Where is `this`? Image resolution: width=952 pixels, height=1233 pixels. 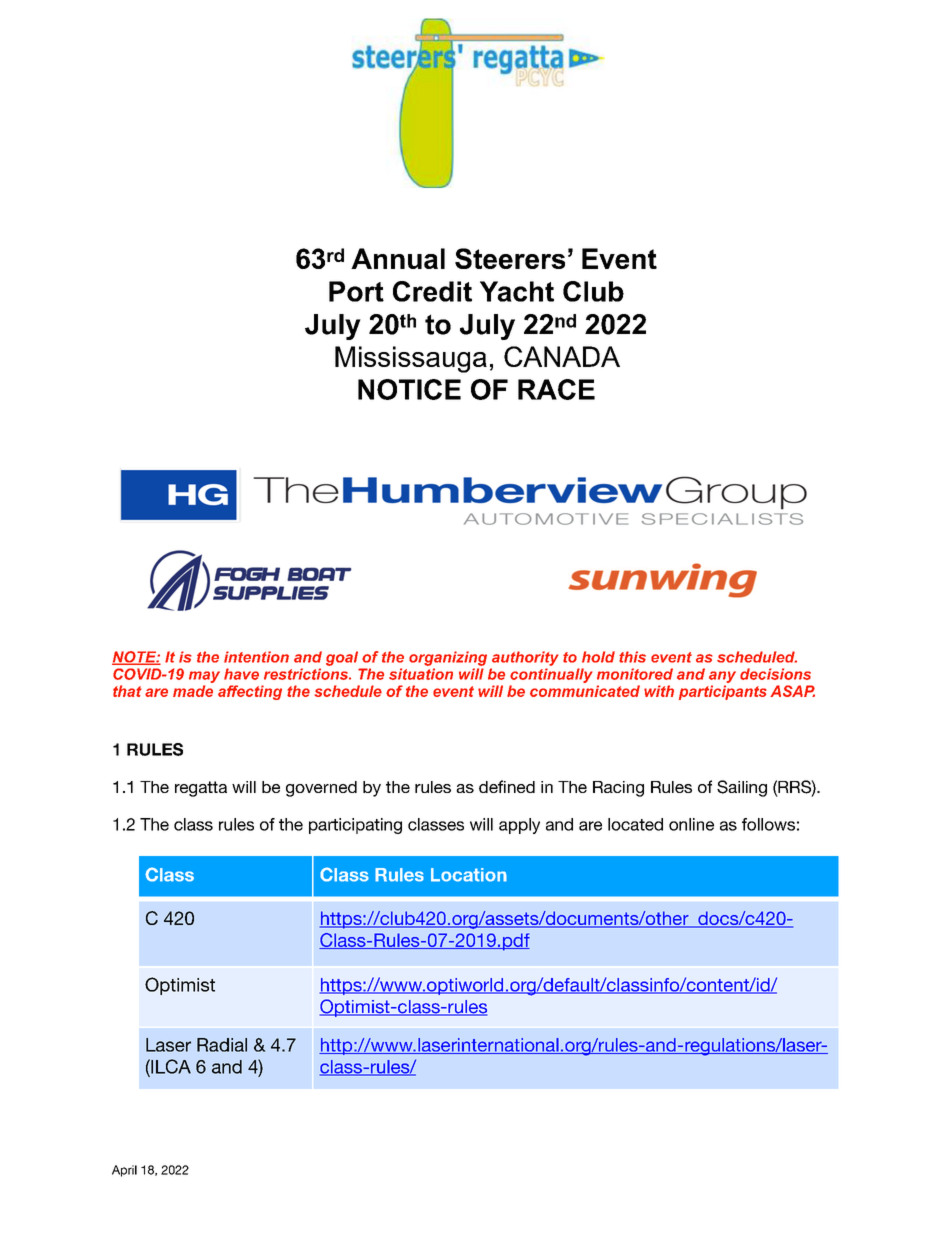
this is located at coordinates (632, 657).
